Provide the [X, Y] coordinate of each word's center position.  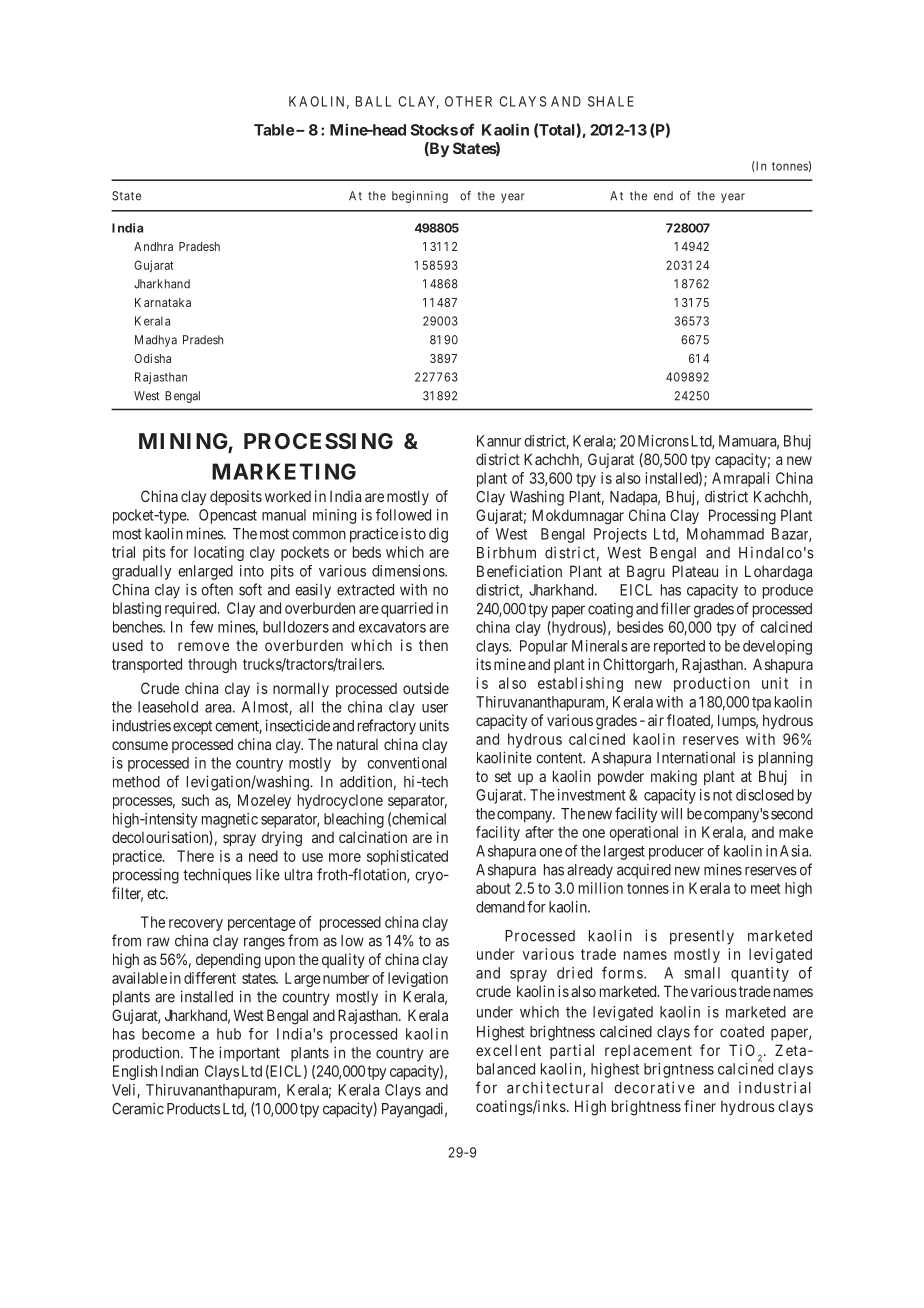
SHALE [611, 101]
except [192, 728]
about [493, 888]
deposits [236, 497]
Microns [663, 441]
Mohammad [725, 534]
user [435, 708]
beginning [420, 197]
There [195, 856]
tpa [761, 704]
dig [438, 535]
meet [766, 888]
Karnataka [163, 302]
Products [193, 1109]
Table [274, 130]
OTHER [468, 101]
